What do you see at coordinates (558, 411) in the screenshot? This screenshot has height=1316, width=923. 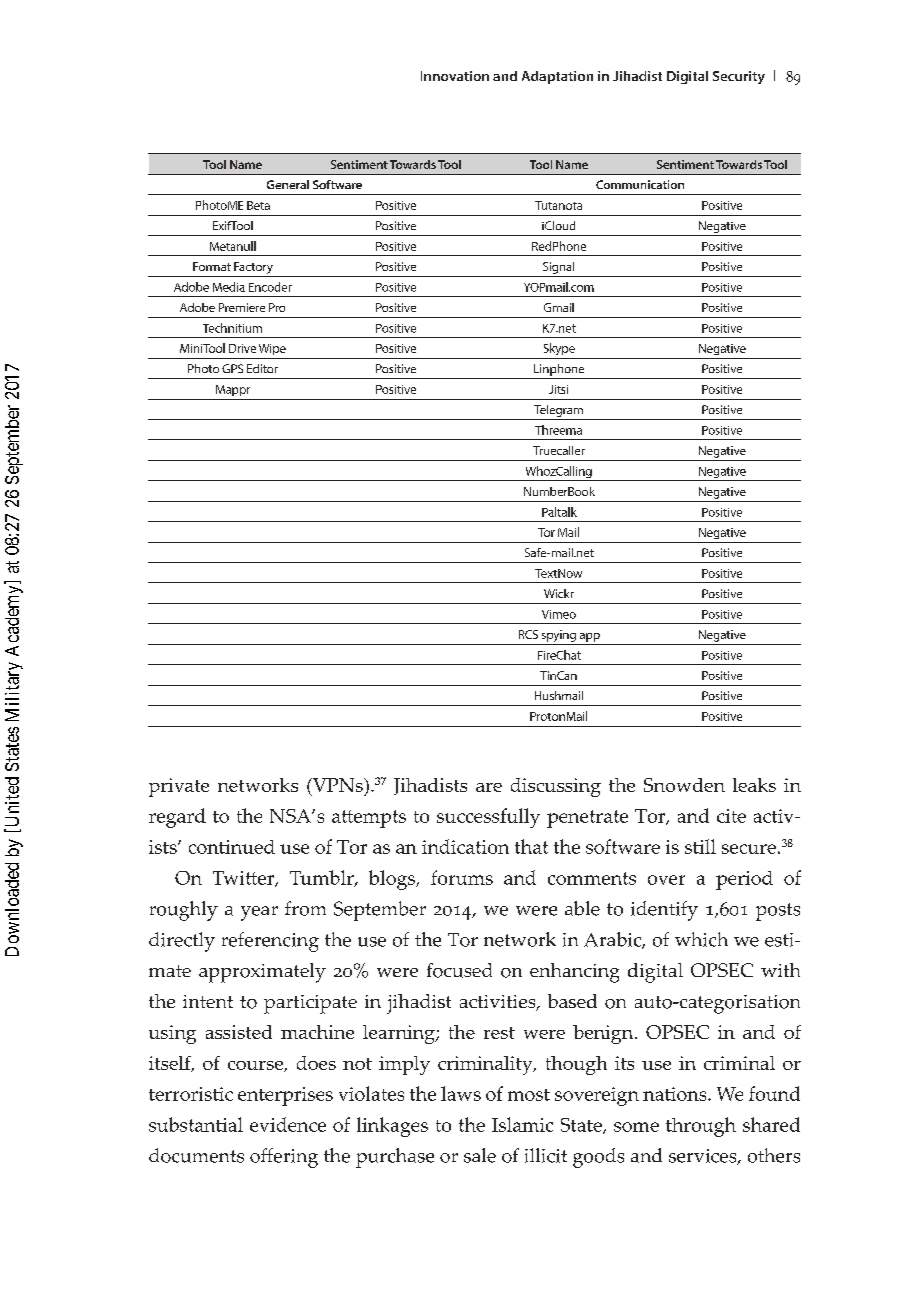 I see `Telegram` at bounding box center [558, 411].
